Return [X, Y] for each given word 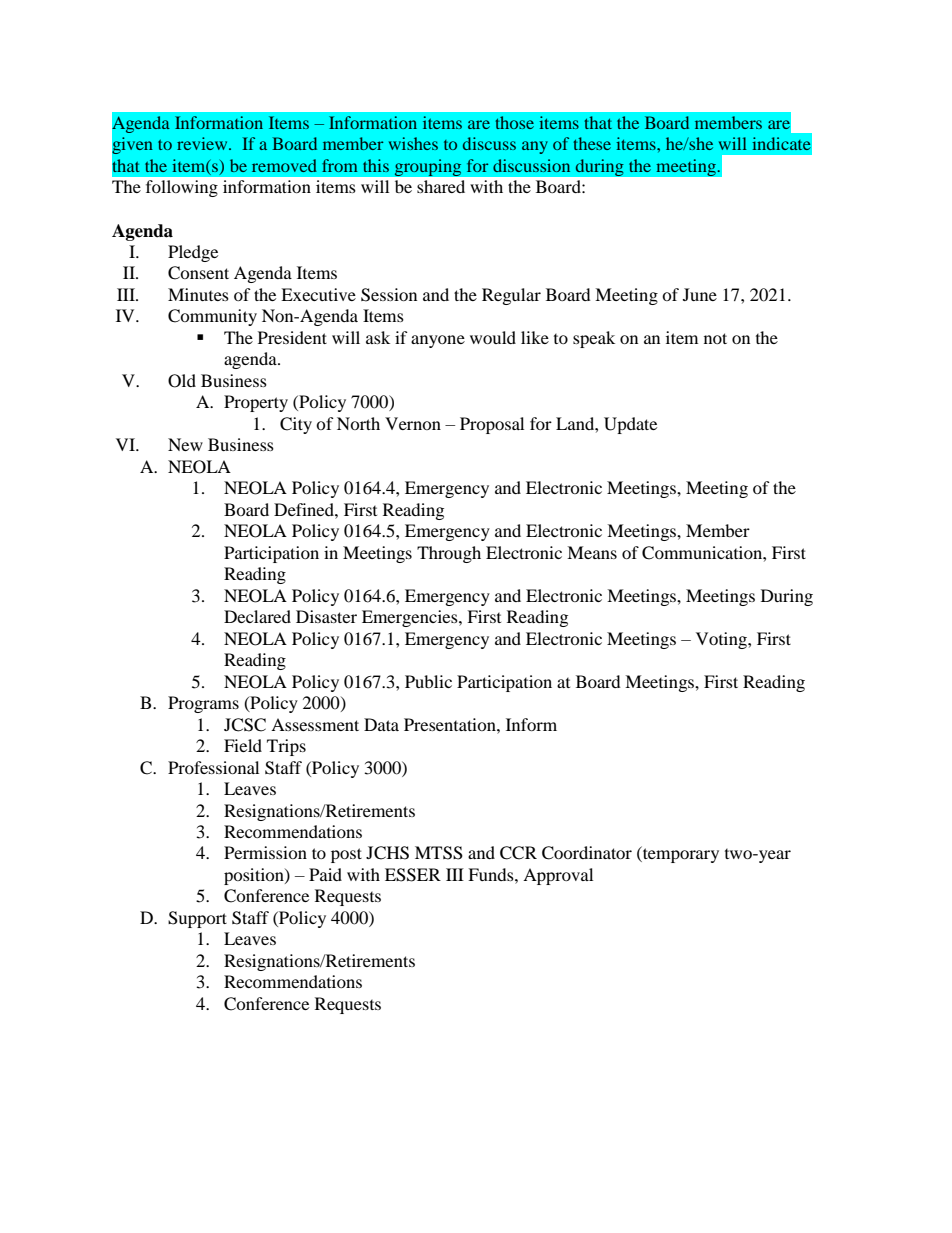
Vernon [413, 423]
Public [428, 681]
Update [630, 425]
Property [256, 403]
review [203, 143]
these [592, 143]
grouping [428, 168]
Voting [722, 640]
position [255, 876]
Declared [257, 616]
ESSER [413, 875]
